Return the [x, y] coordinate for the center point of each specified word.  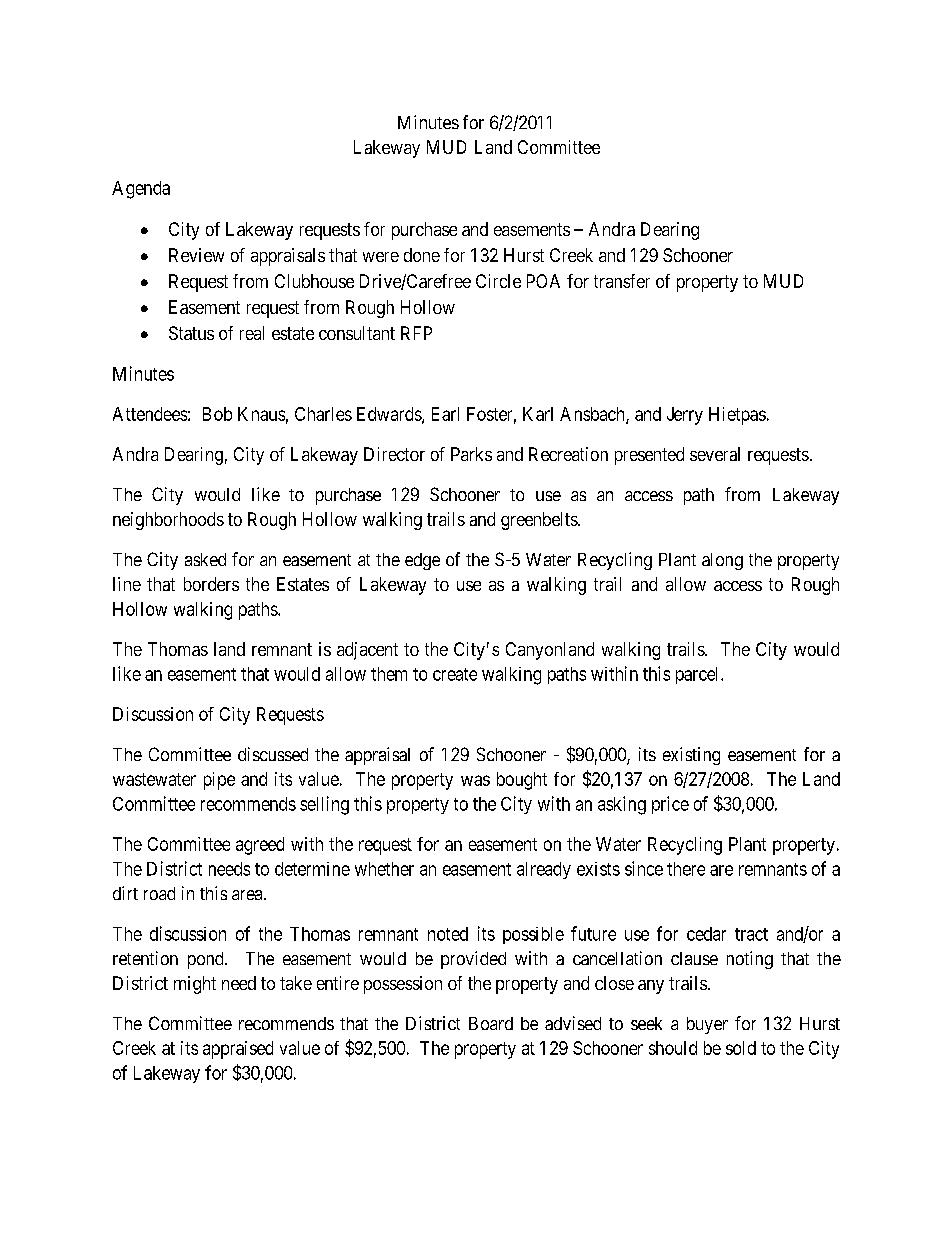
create [455, 674]
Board [491, 1023]
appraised [238, 1050]
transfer [622, 281]
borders [211, 584]
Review [196, 255]
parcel [699, 675]
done [422, 255]
